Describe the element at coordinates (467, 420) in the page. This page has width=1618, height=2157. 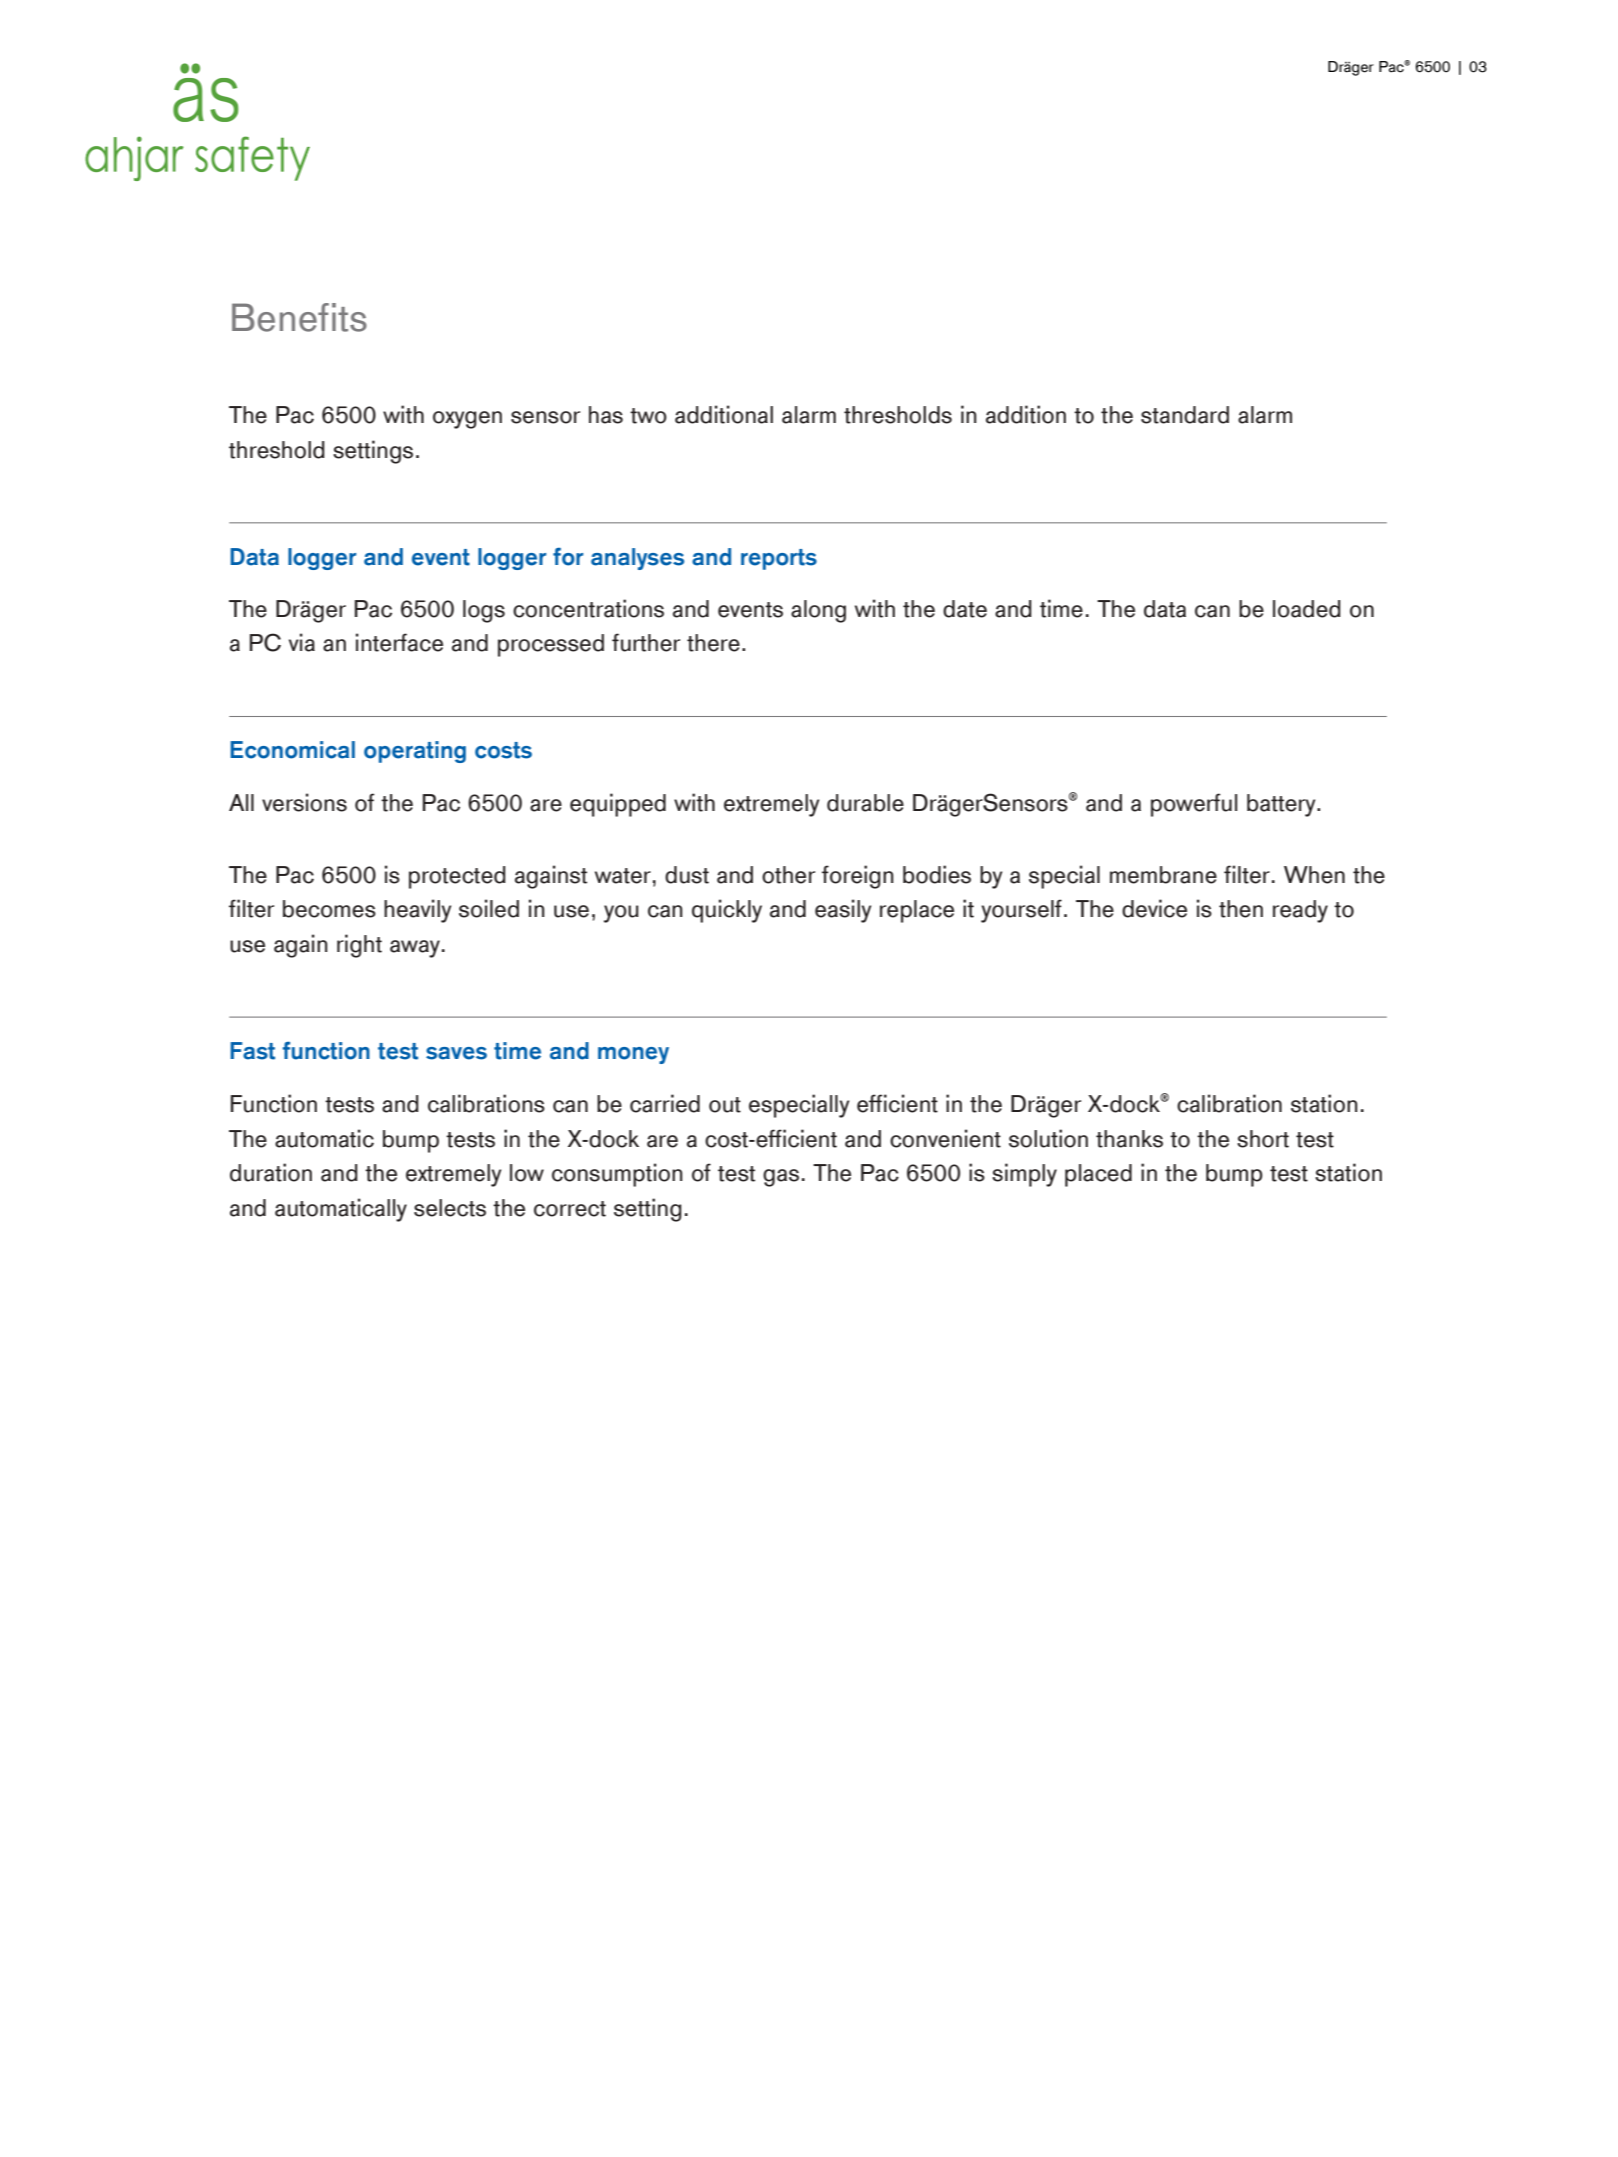
I see `oxygen` at that location.
